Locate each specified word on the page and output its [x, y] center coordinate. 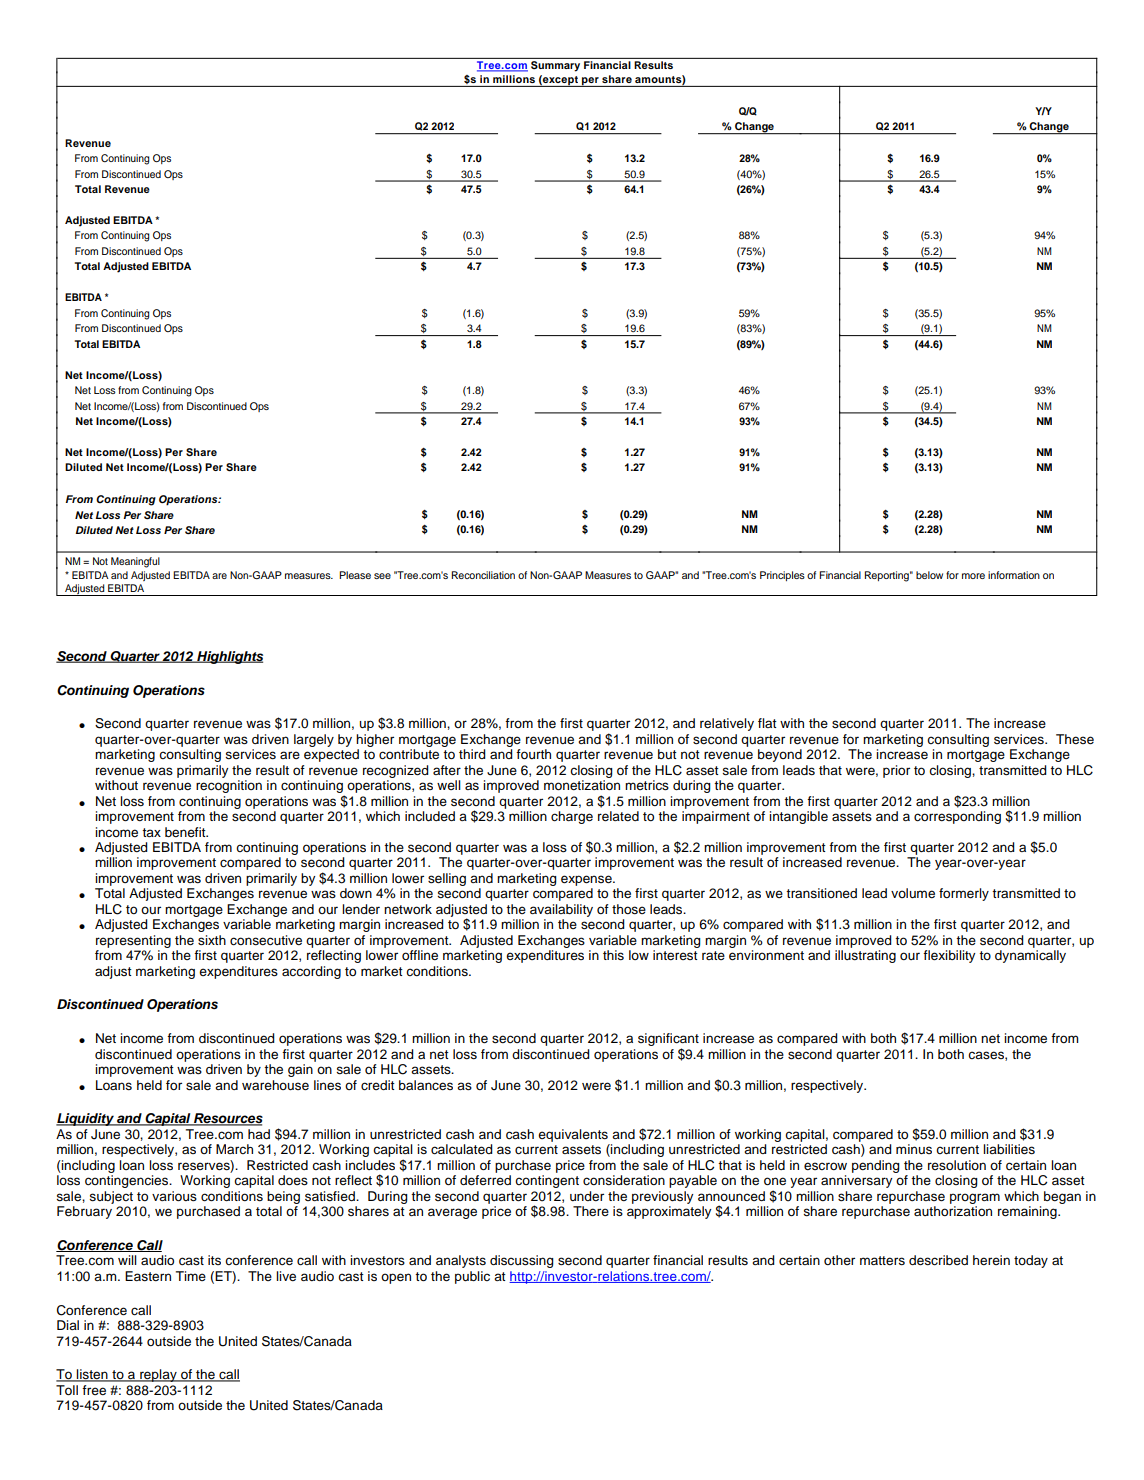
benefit [186, 832]
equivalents [573, 1135]
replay [158, 1375]
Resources [227, 1119]
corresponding [957, 817]
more [973, 576]
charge [572, 817]
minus [914, 1149]
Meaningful [135, 562]
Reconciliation [483, 575]
